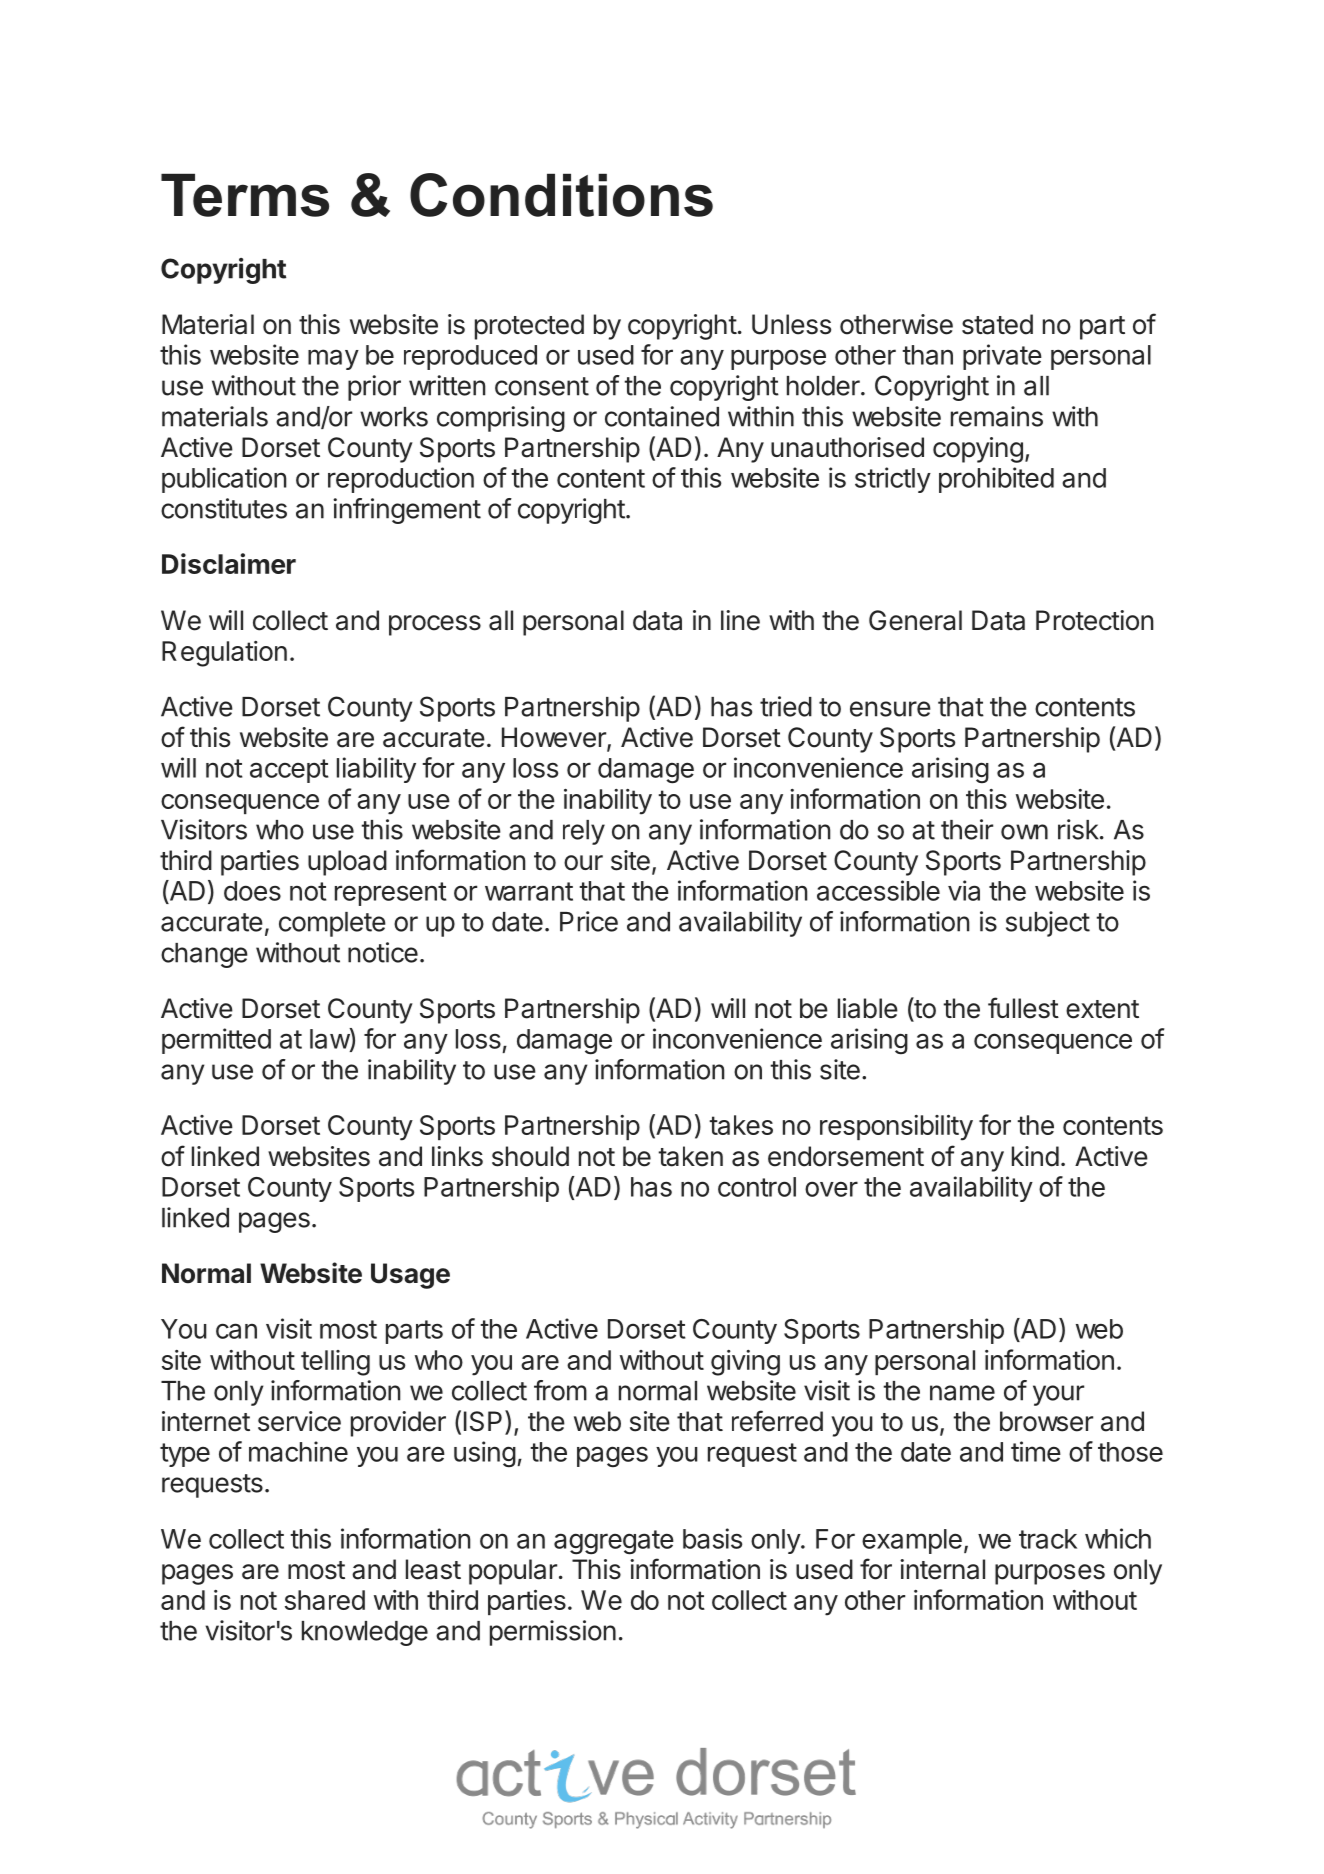  Describe the element at coordinates (245, 195) in the page. I see `Terms` at that location.
